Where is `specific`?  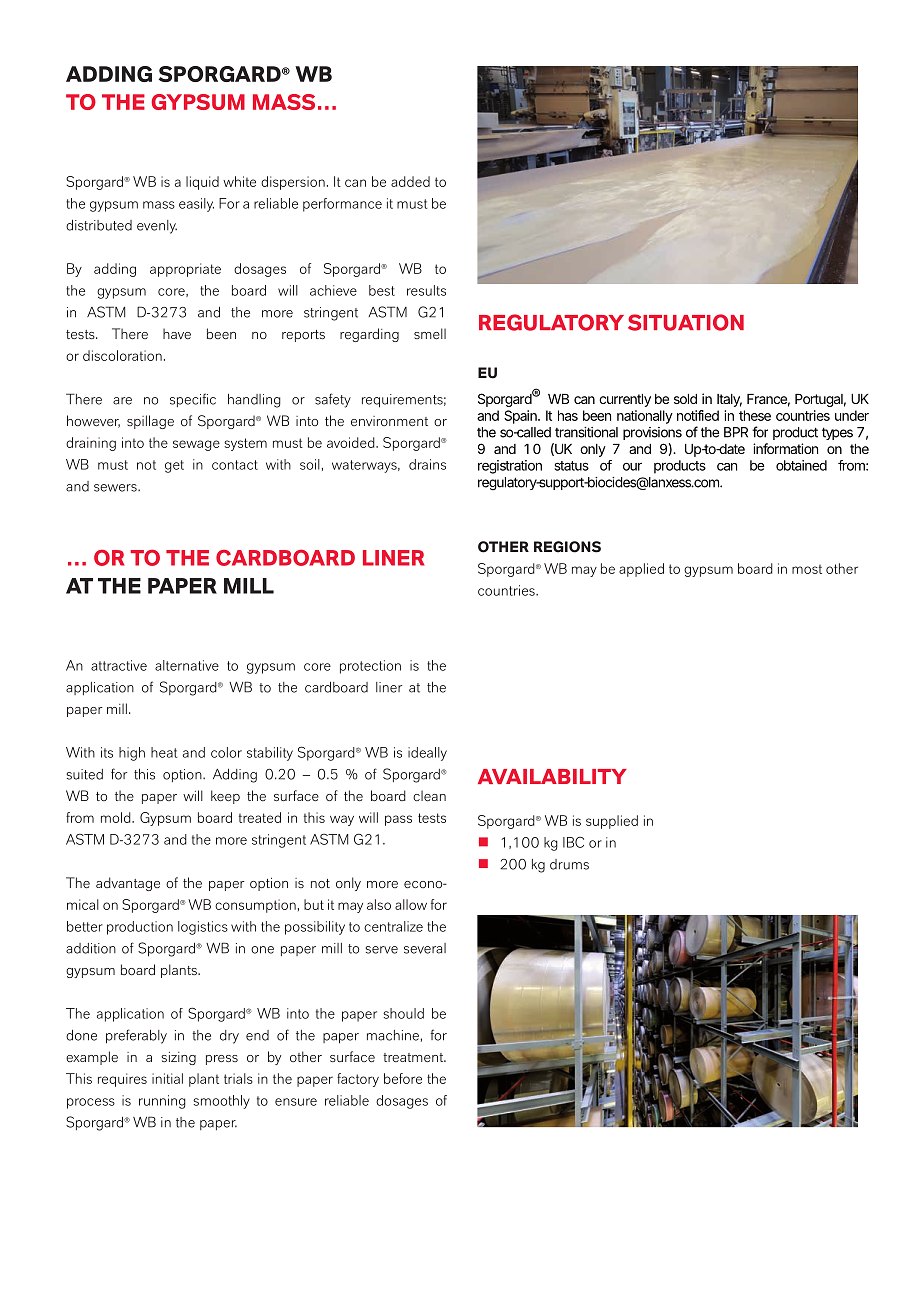
specific is located at coordinates (193, 400).
